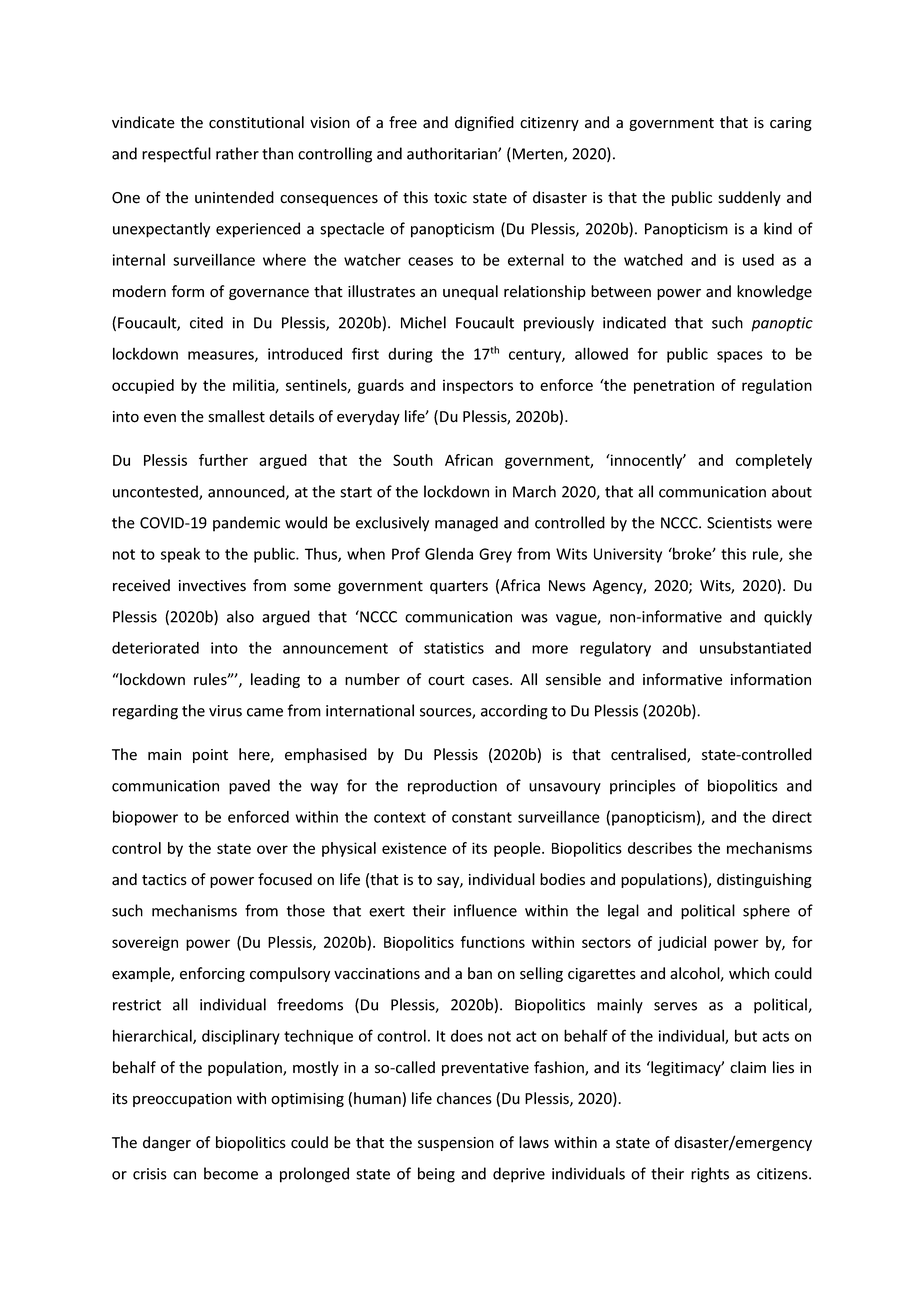  Describe the element at coordinates (749, 198) in the image. I see `suddenly` at that location.
